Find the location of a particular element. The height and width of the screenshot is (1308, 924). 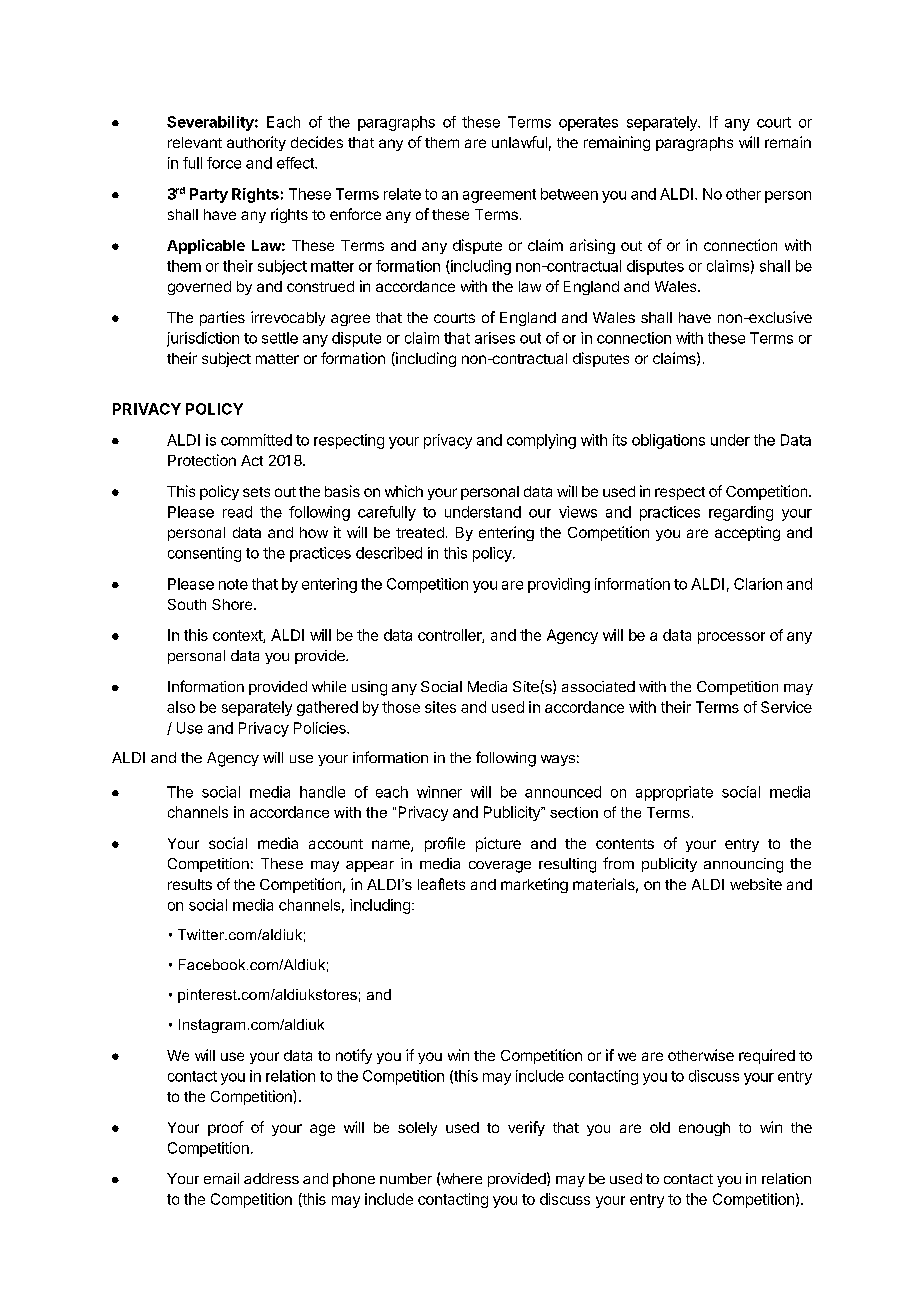

context is located at coordinates (238, 636).
